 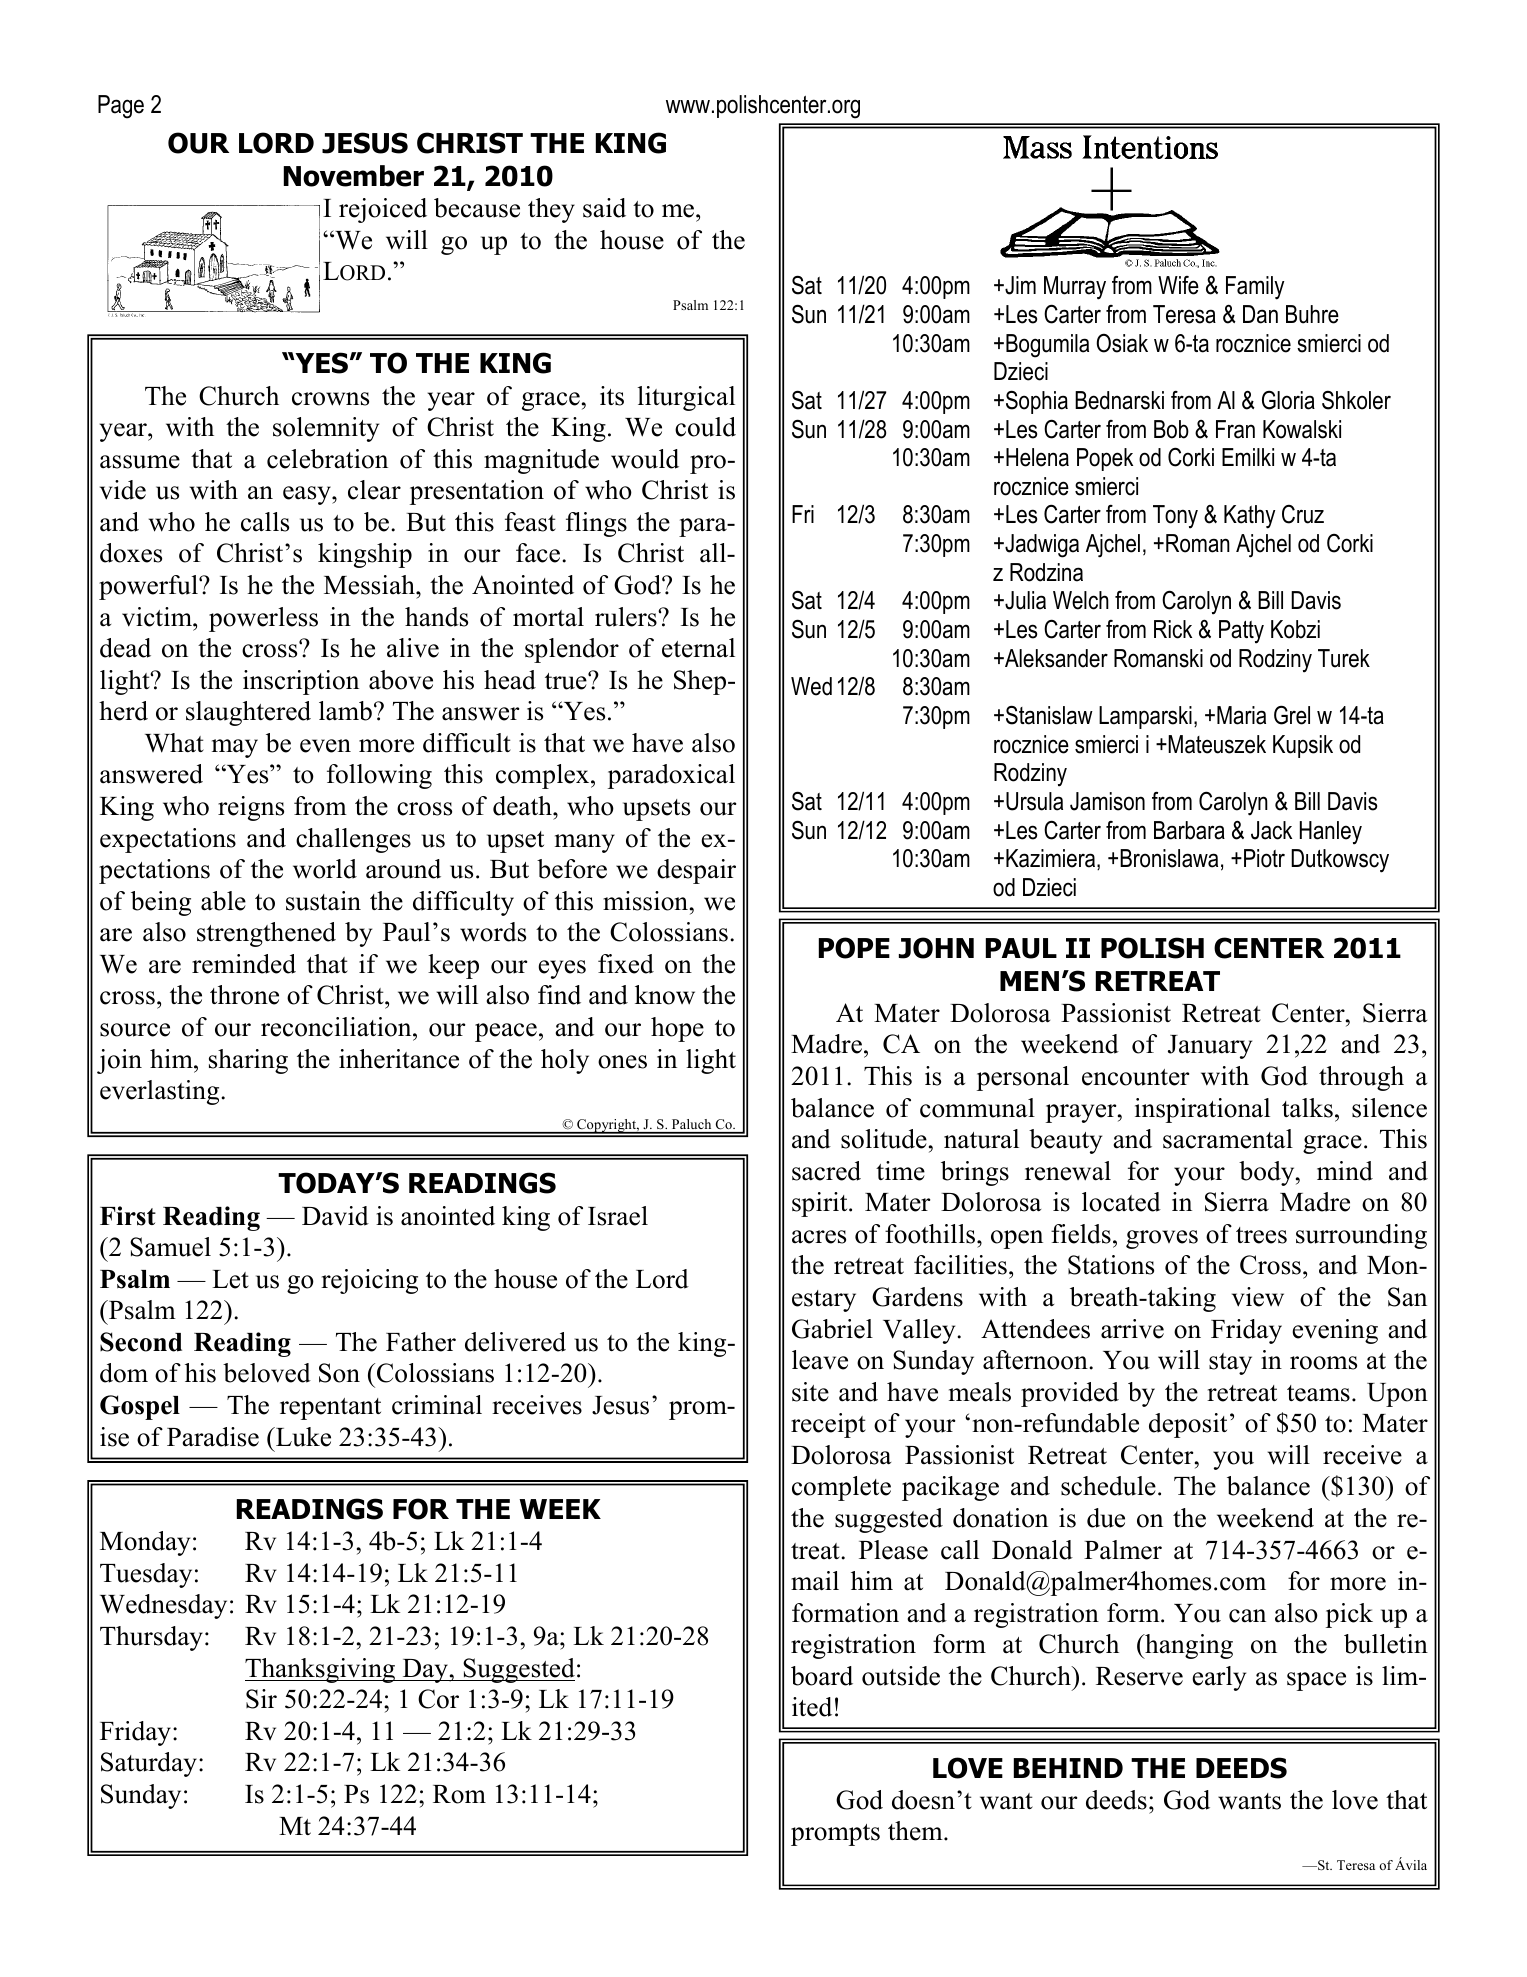 What do you see at coordinates (1210, 1047) in the screenshot?
I see `January` at bounding box center [1210, 1047].
